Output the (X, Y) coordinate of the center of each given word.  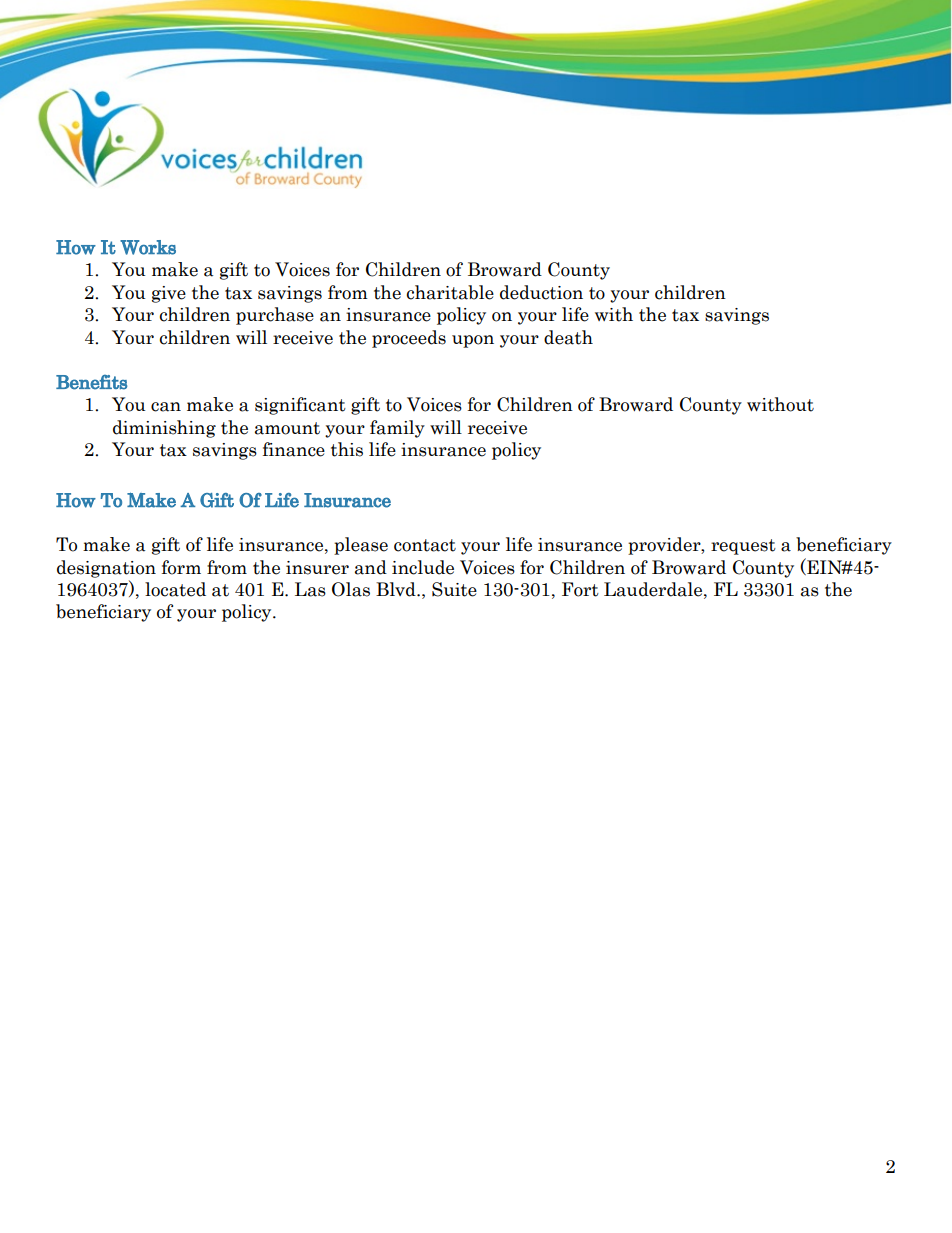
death (568, 337)
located (175, 589)
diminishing (164, 429)
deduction (541, 292)
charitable (450, 292)
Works (148, 247)
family (397, 429)
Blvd (397, 589)
